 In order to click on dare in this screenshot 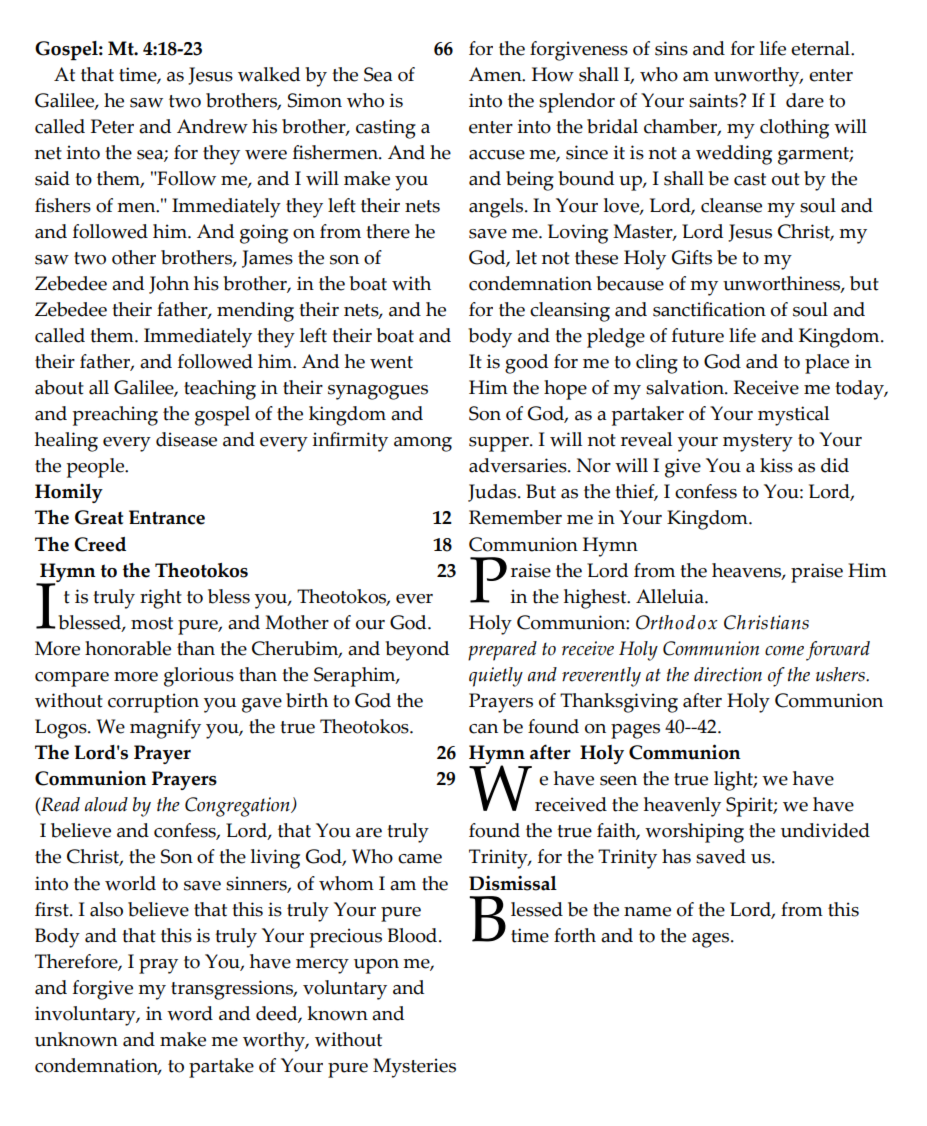, I will do `click(805, 100)`.
